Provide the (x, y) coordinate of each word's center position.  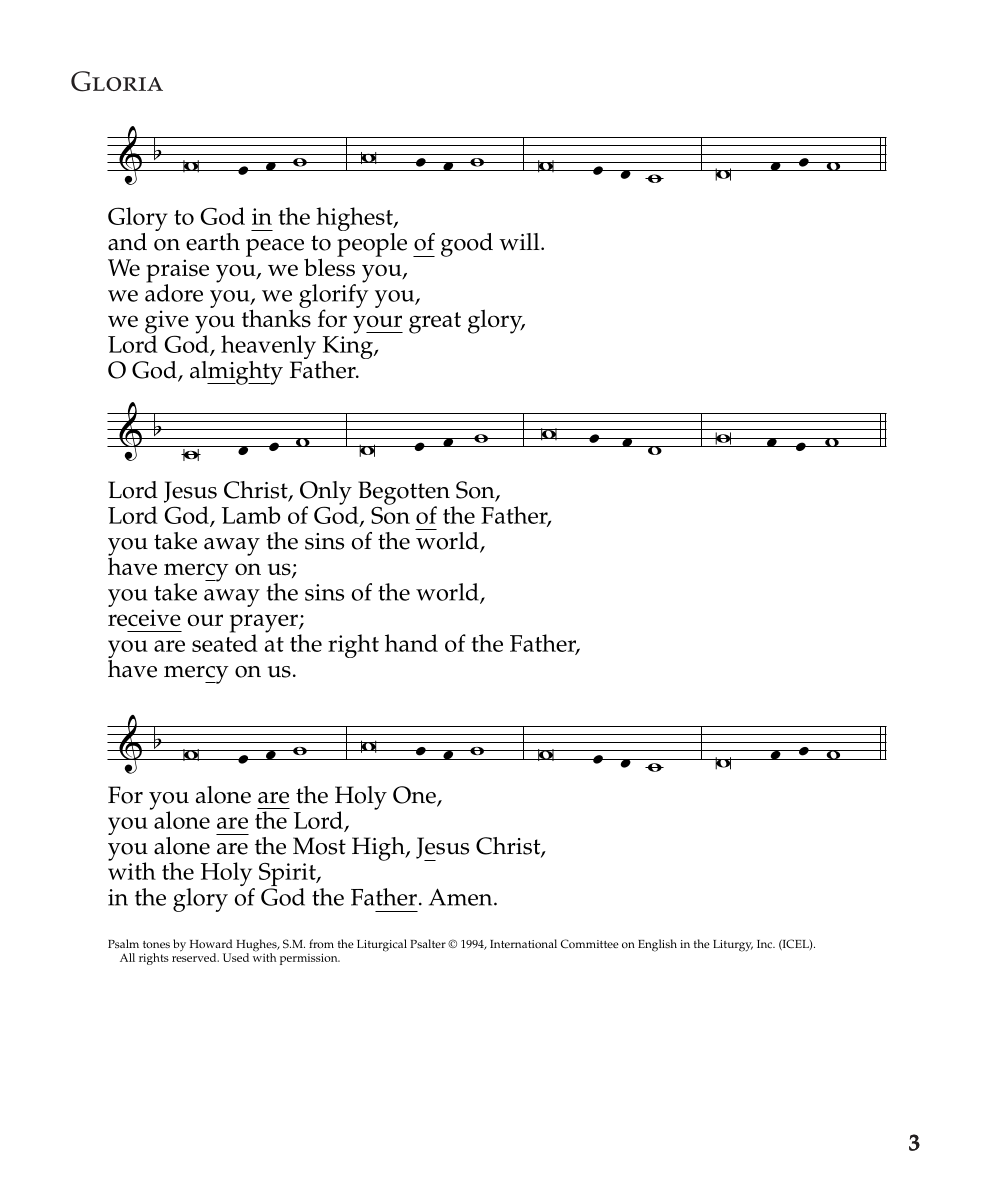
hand (411, 643)
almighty (236, 373)
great (435, 323)
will (520, 241)
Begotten (403, 494)
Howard (211, 943)
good (467, 245)
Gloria (117, 81)
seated (225, 642)
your (378, 324)
